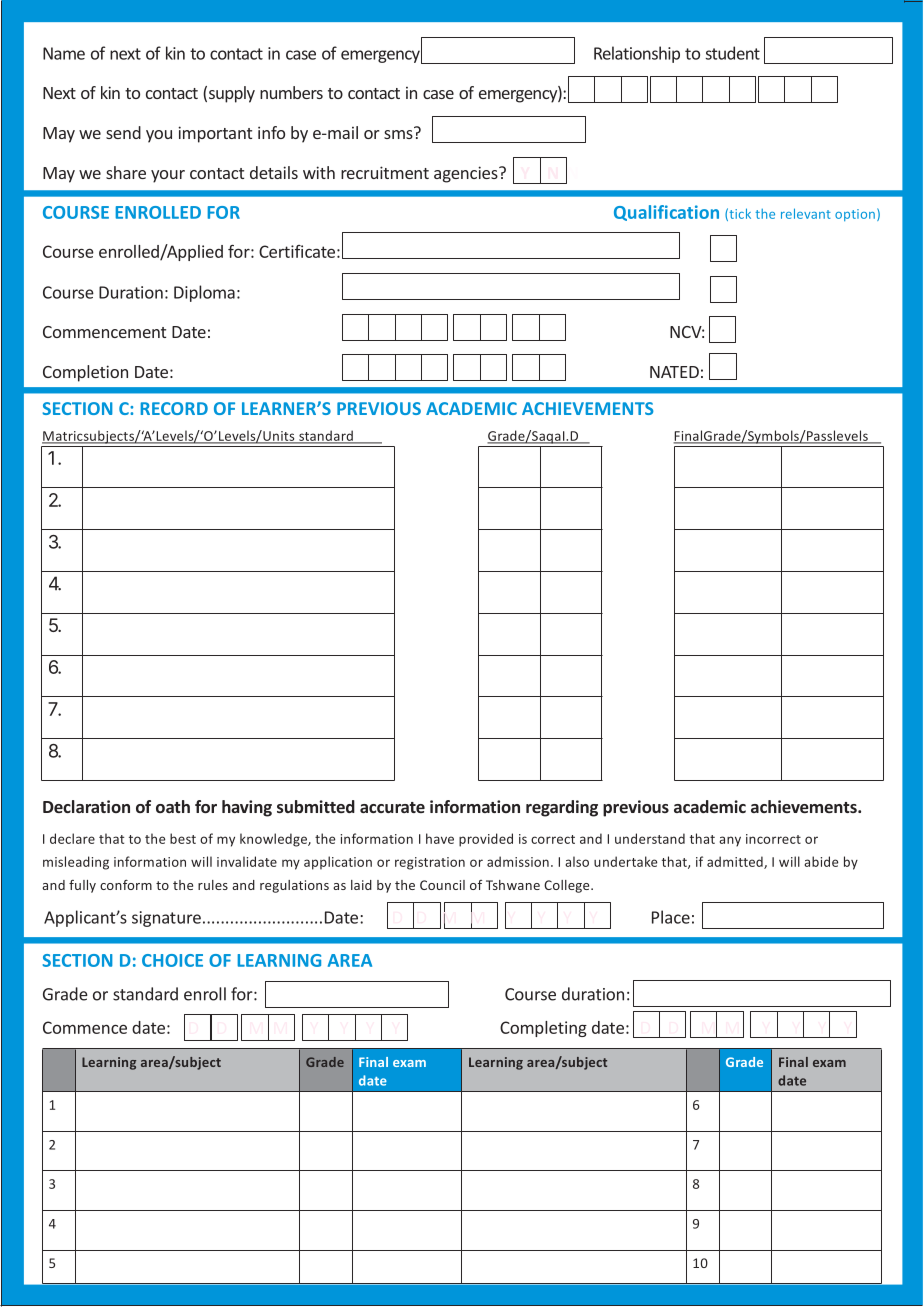 This screenshot has height=1307, width=924. What do you see at coordinates (297, 251) in the screenshot?
I see `Certificate` at bounding box center [297, 251].
